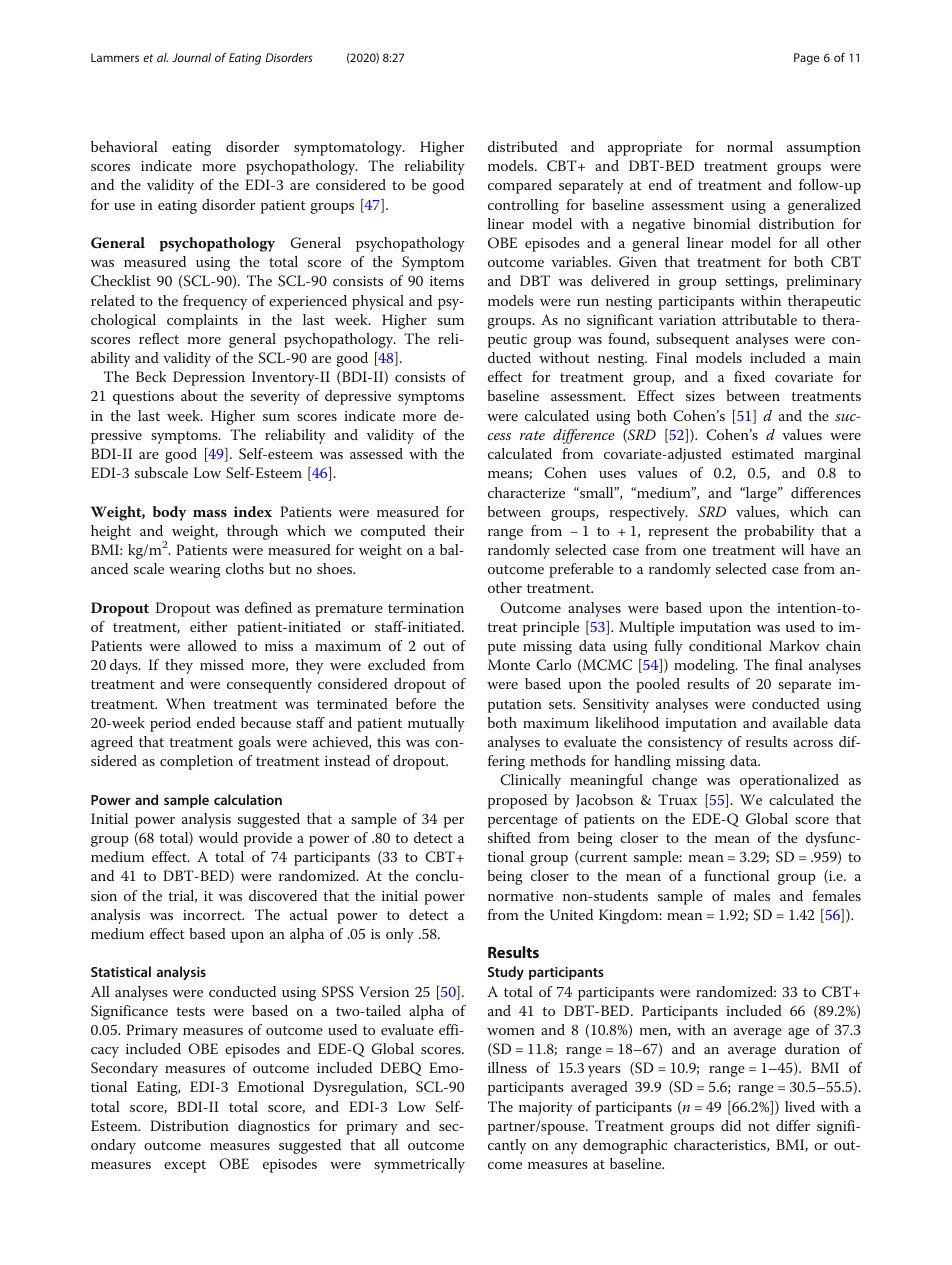 The width and height of the screenshot is (952, 1265). What do you see at coordinates (196, 762) in the screenshot?
I see `completion` at bounding box center [196, 762].
